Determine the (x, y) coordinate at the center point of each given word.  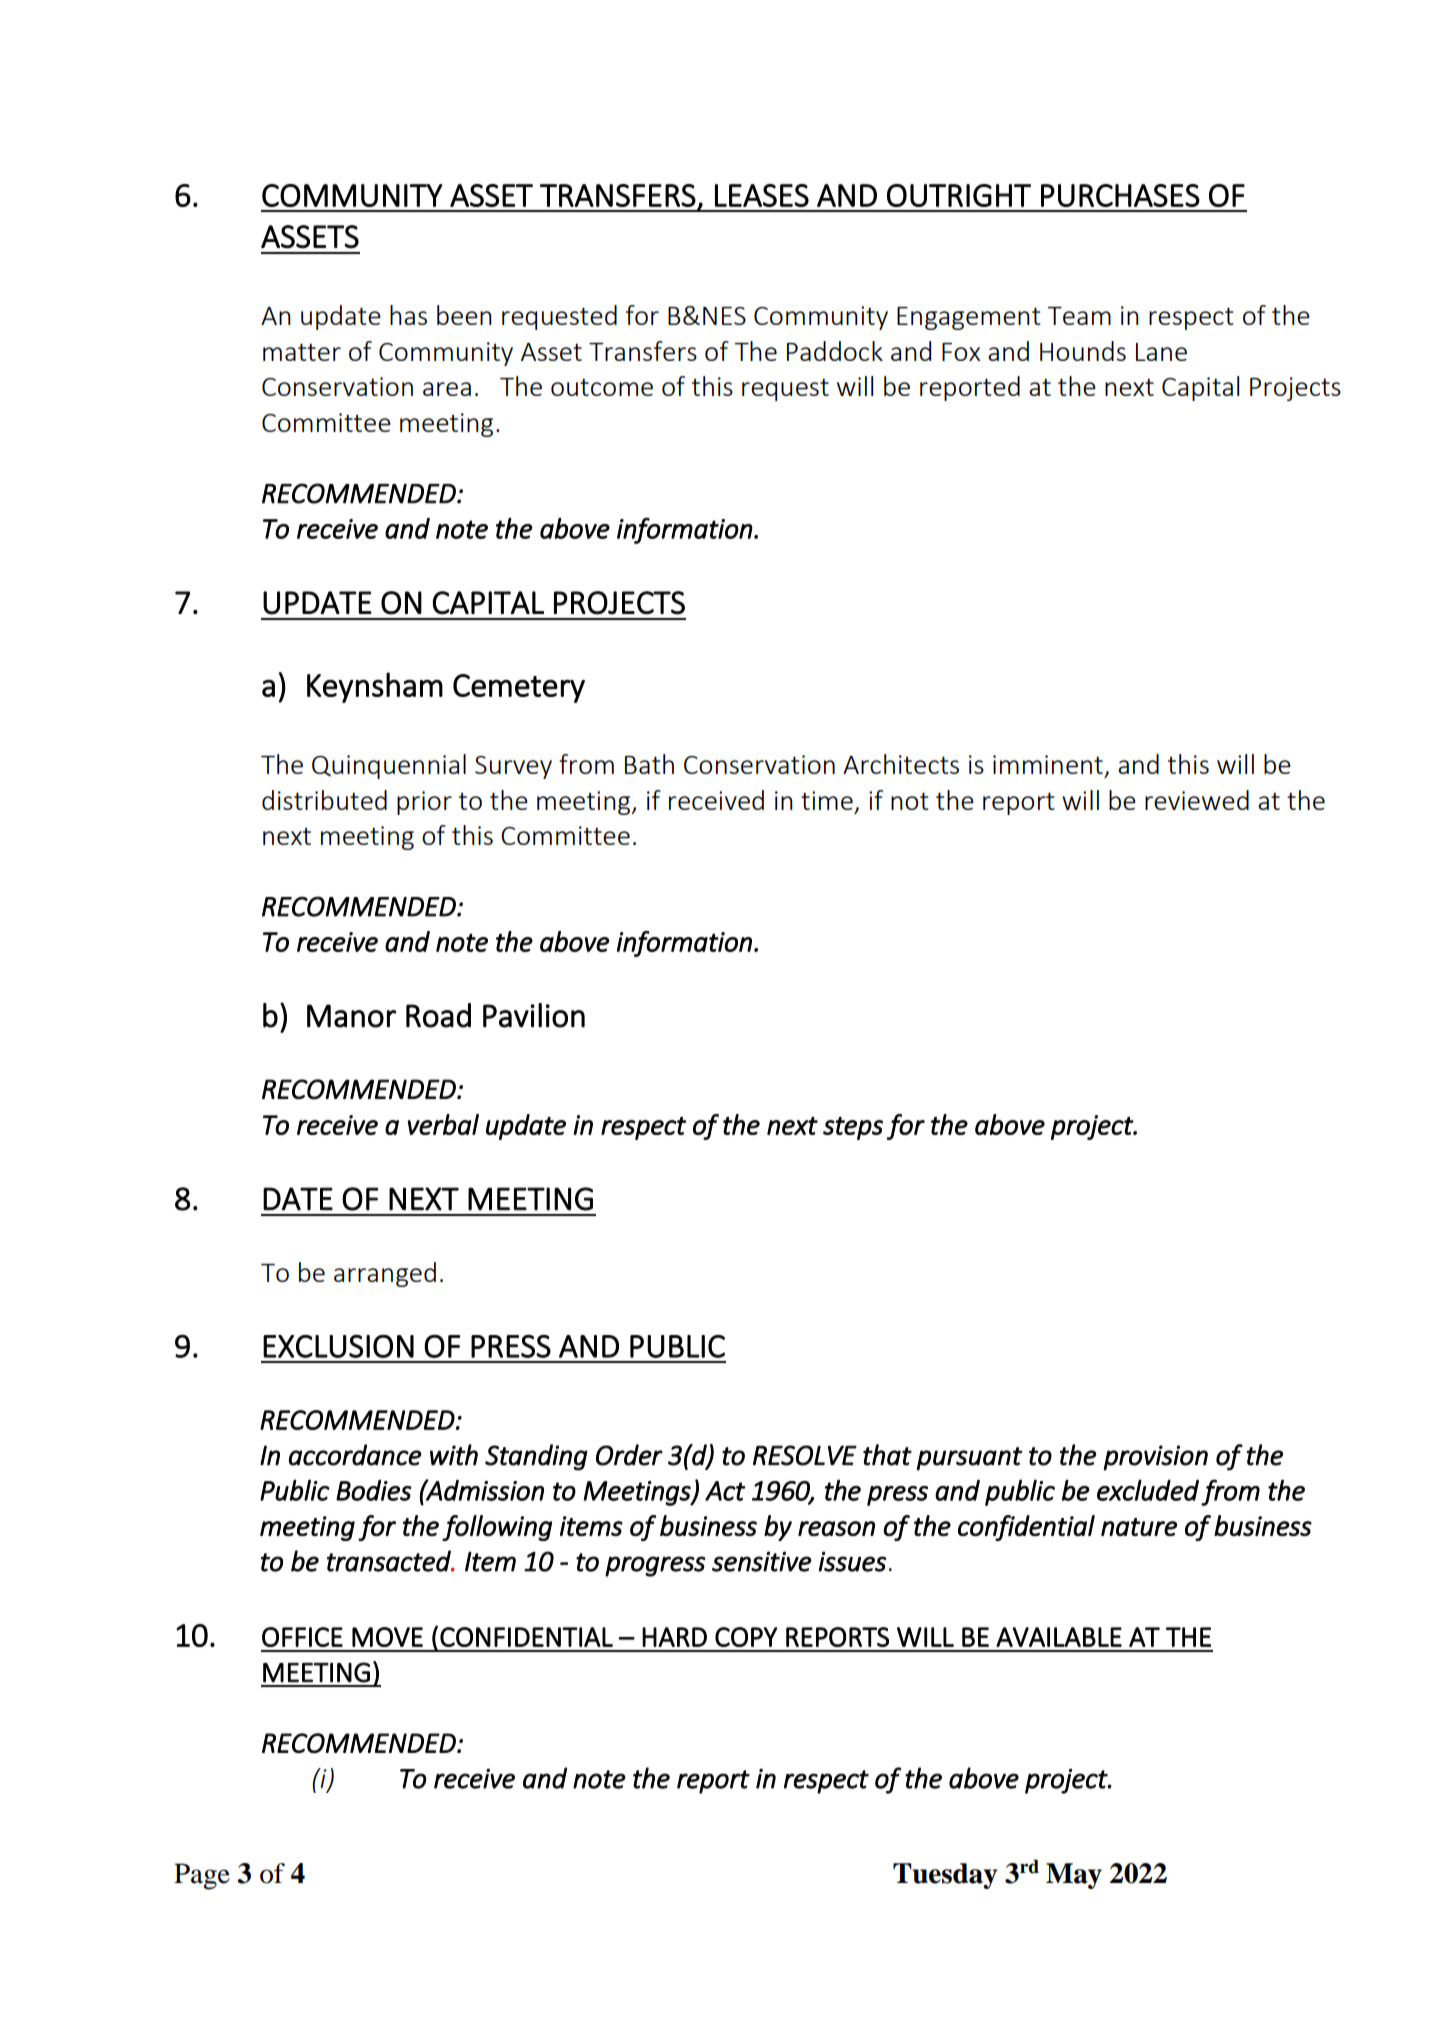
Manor (351, 1016)
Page (202, 1876)
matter (302, 352)
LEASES (762, 195)
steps (853, 1128)
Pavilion (534, 1015)
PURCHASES (1120, 195)
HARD (674, 1637)
